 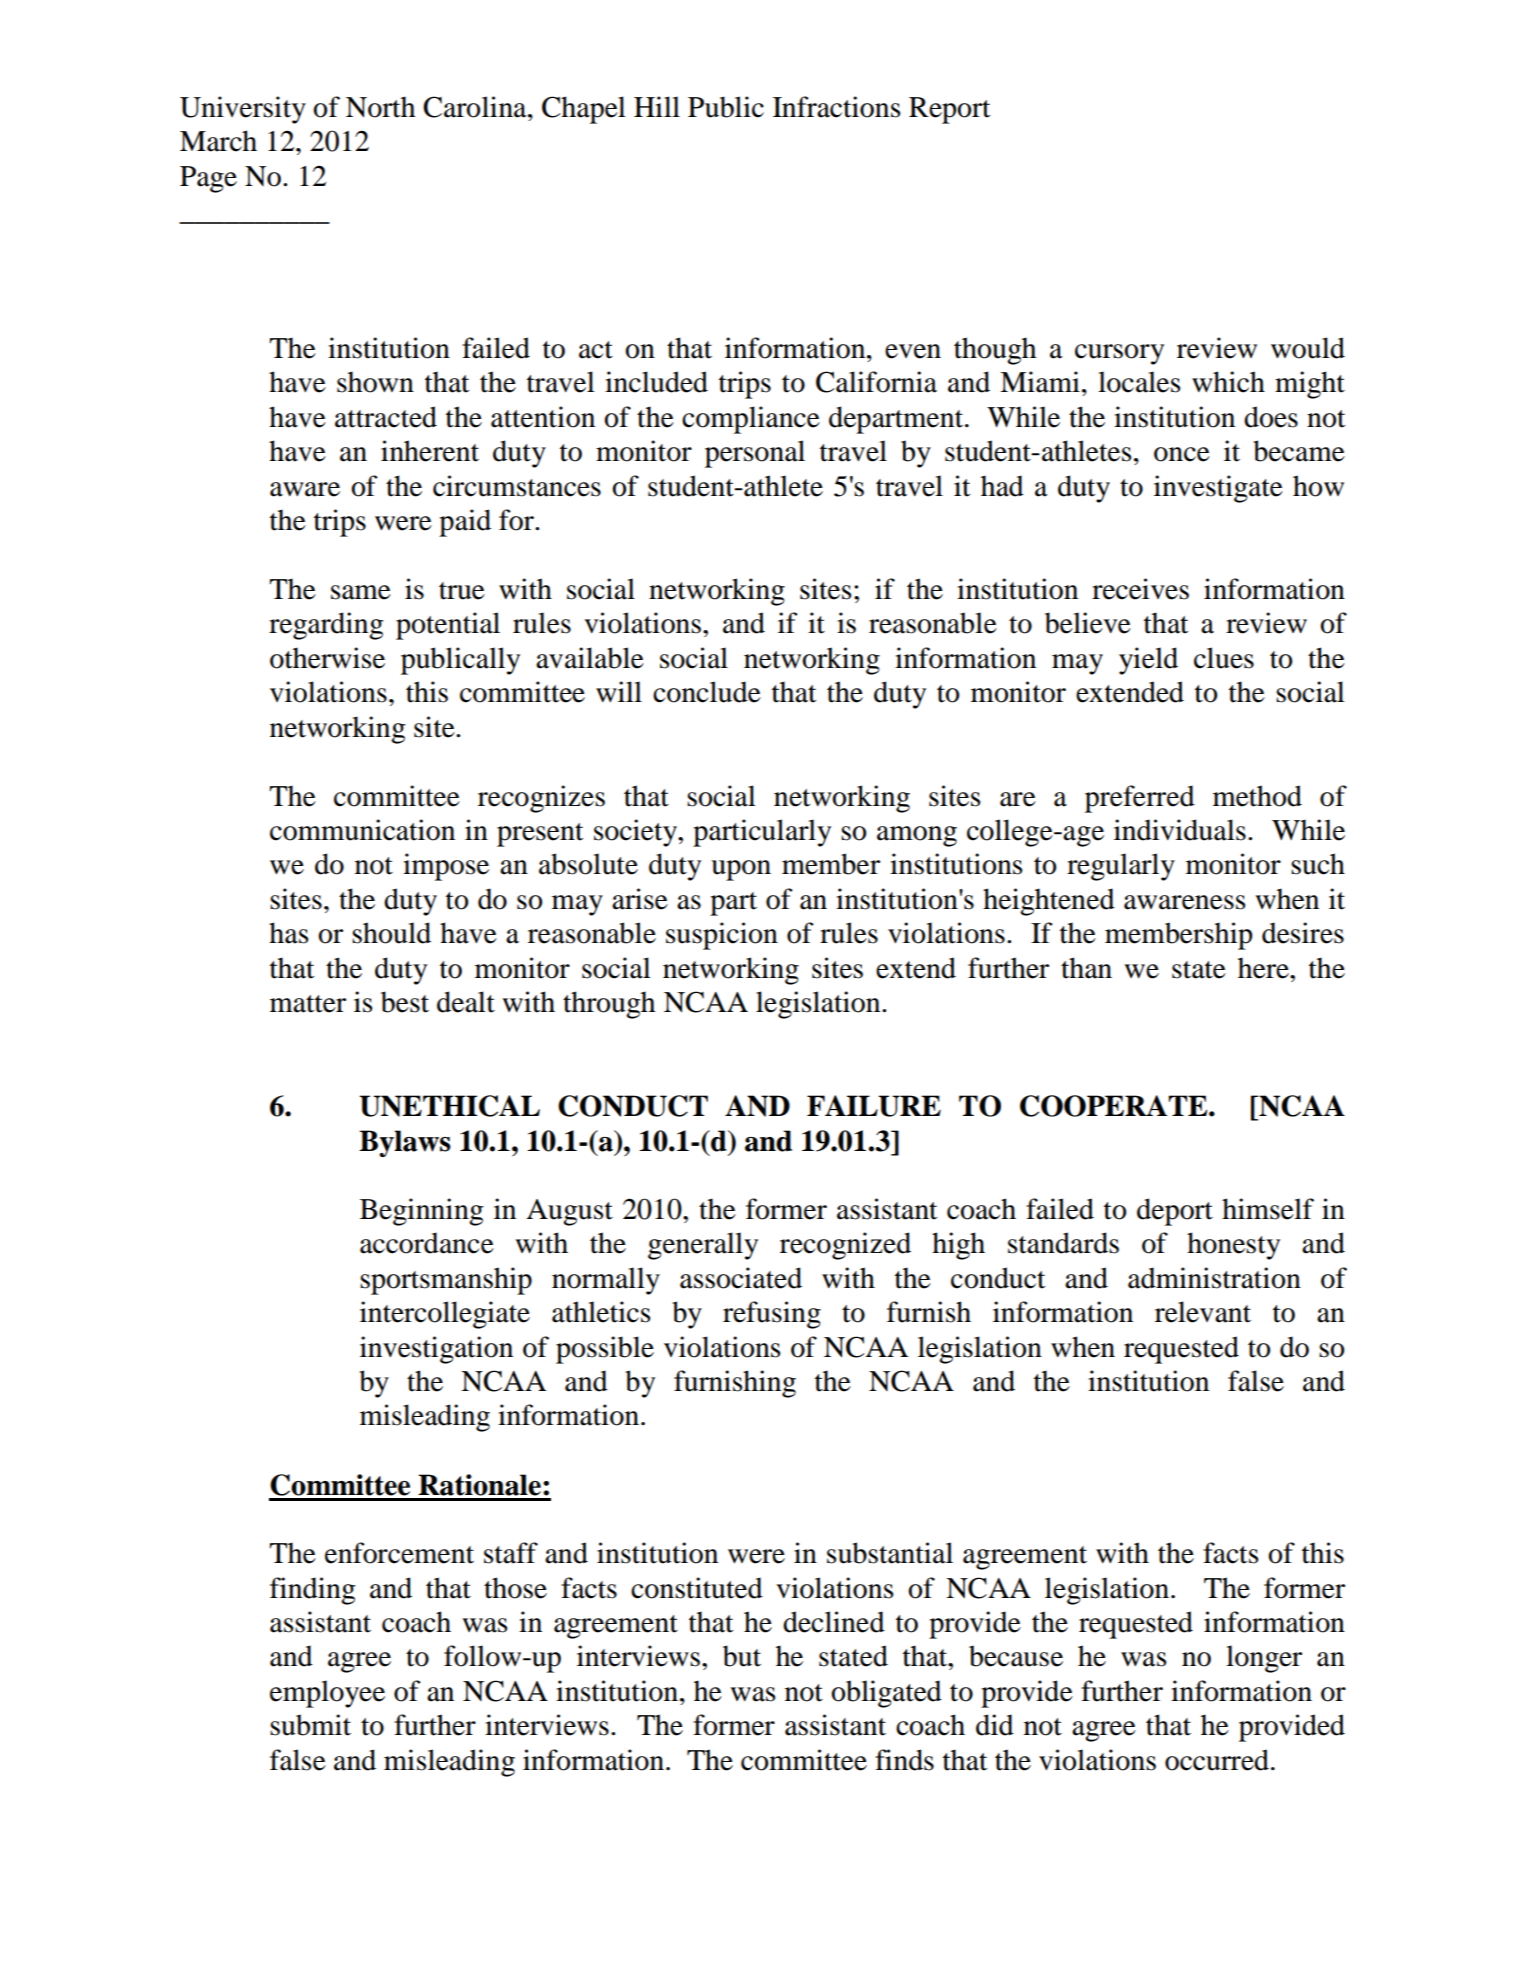 What do you see at coordinates (421, 1212) in the screenshot?
I see `Beginning` at bounding box center [421, 1212].
